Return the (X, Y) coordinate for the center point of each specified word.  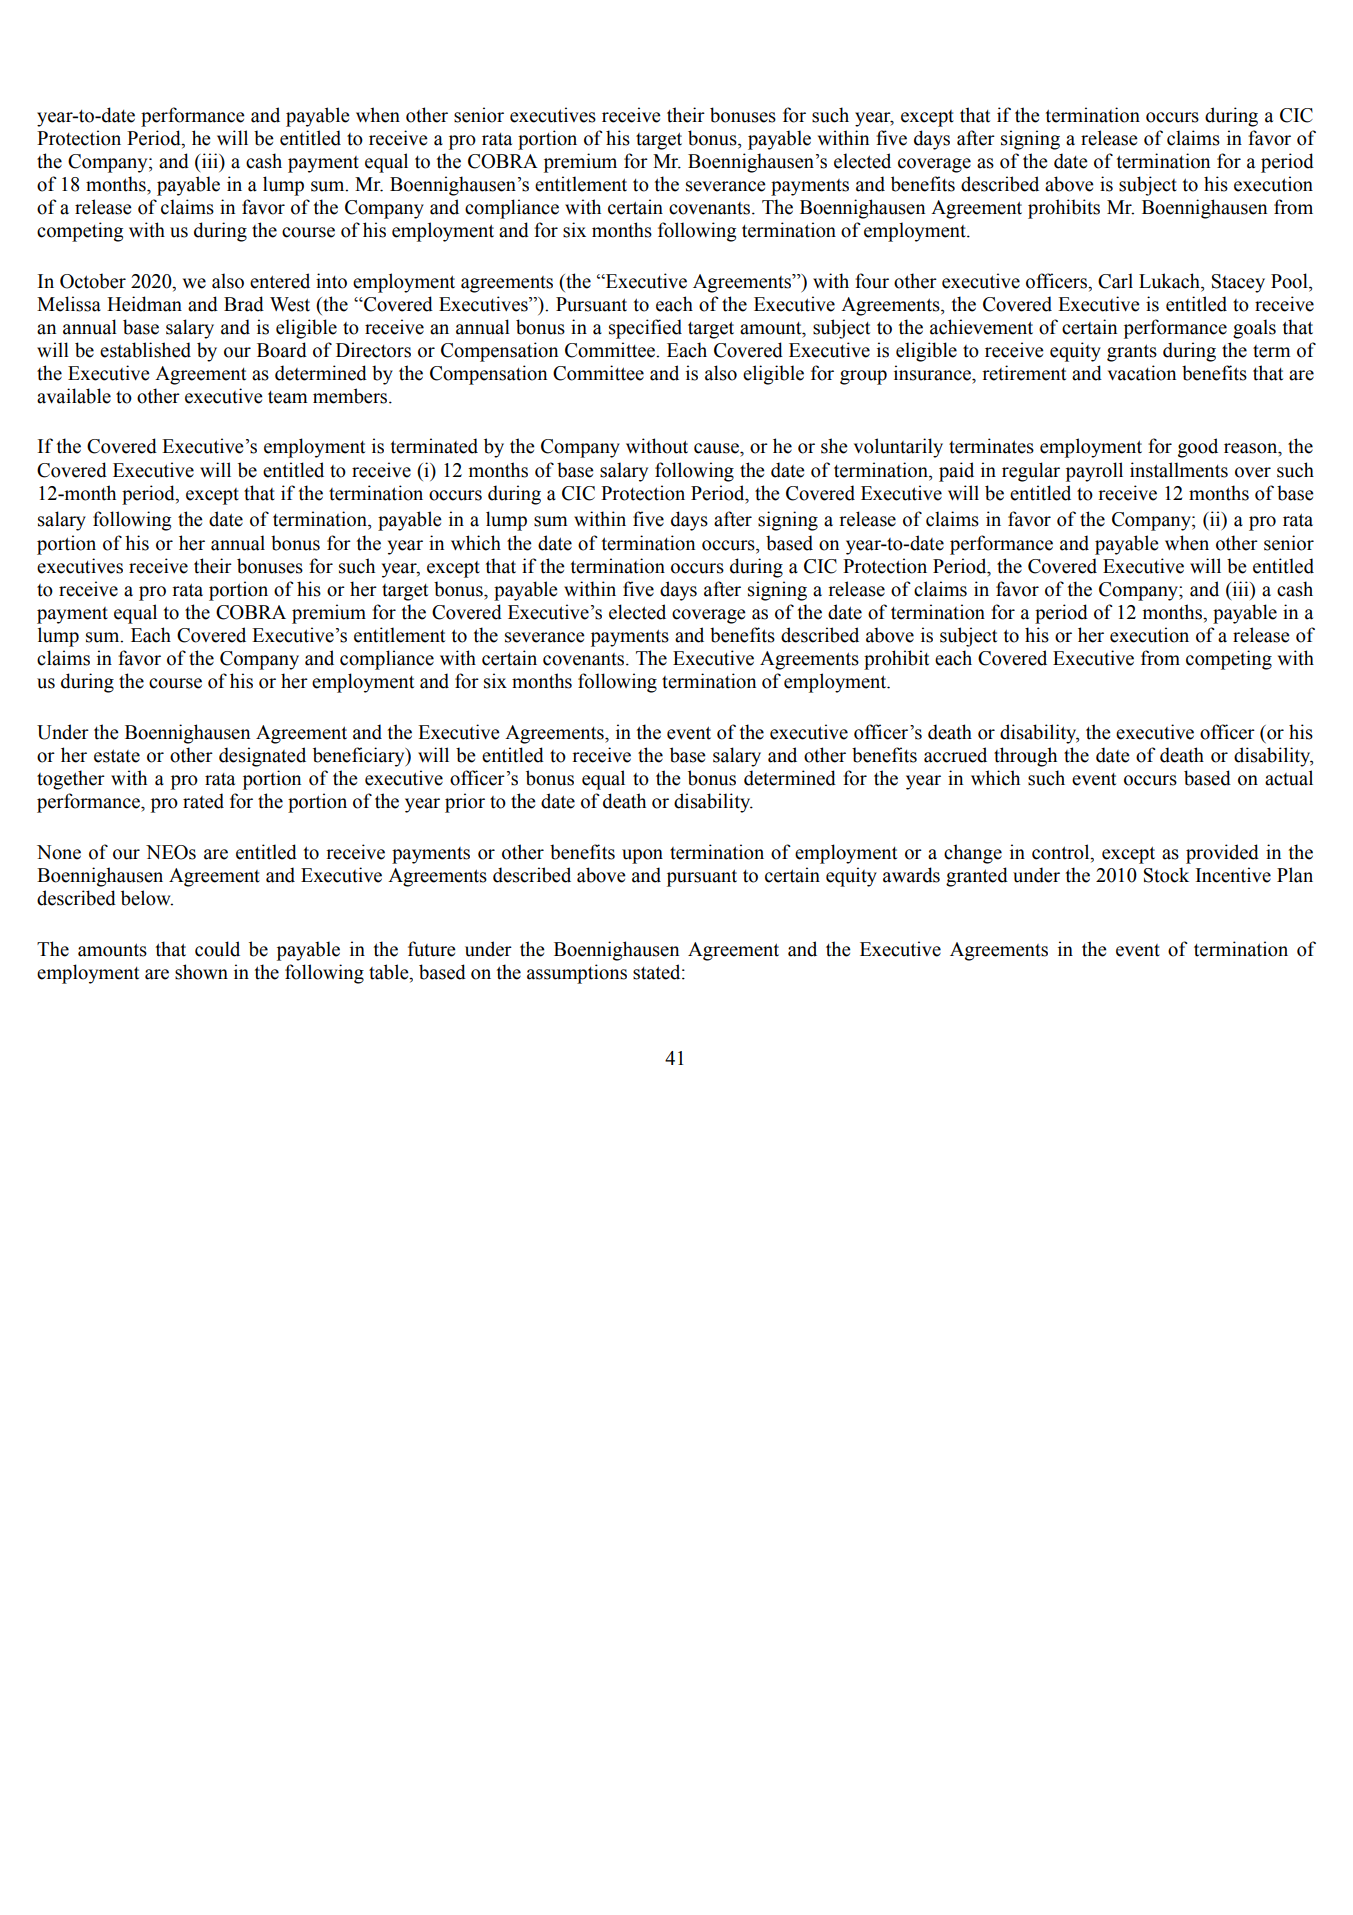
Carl (1115, 281)
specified (645, 329)
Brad (244, 304)
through (1025, 757)
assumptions (577, 974)
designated (262, 757)
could (217, 949)
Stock (1166, 875)
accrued (955, 755)
